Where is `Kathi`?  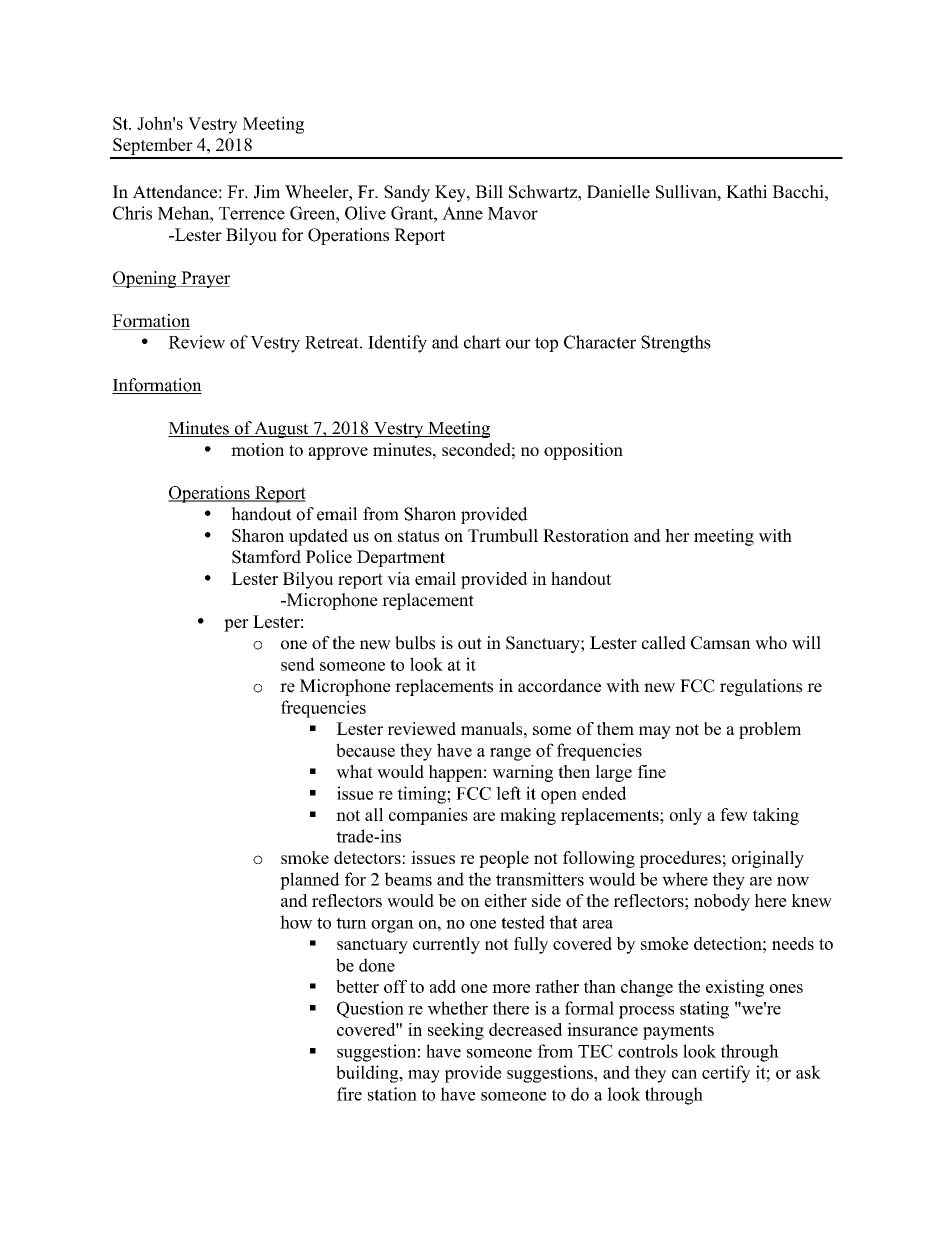
Kathi is located at coordinates (746, 191).
